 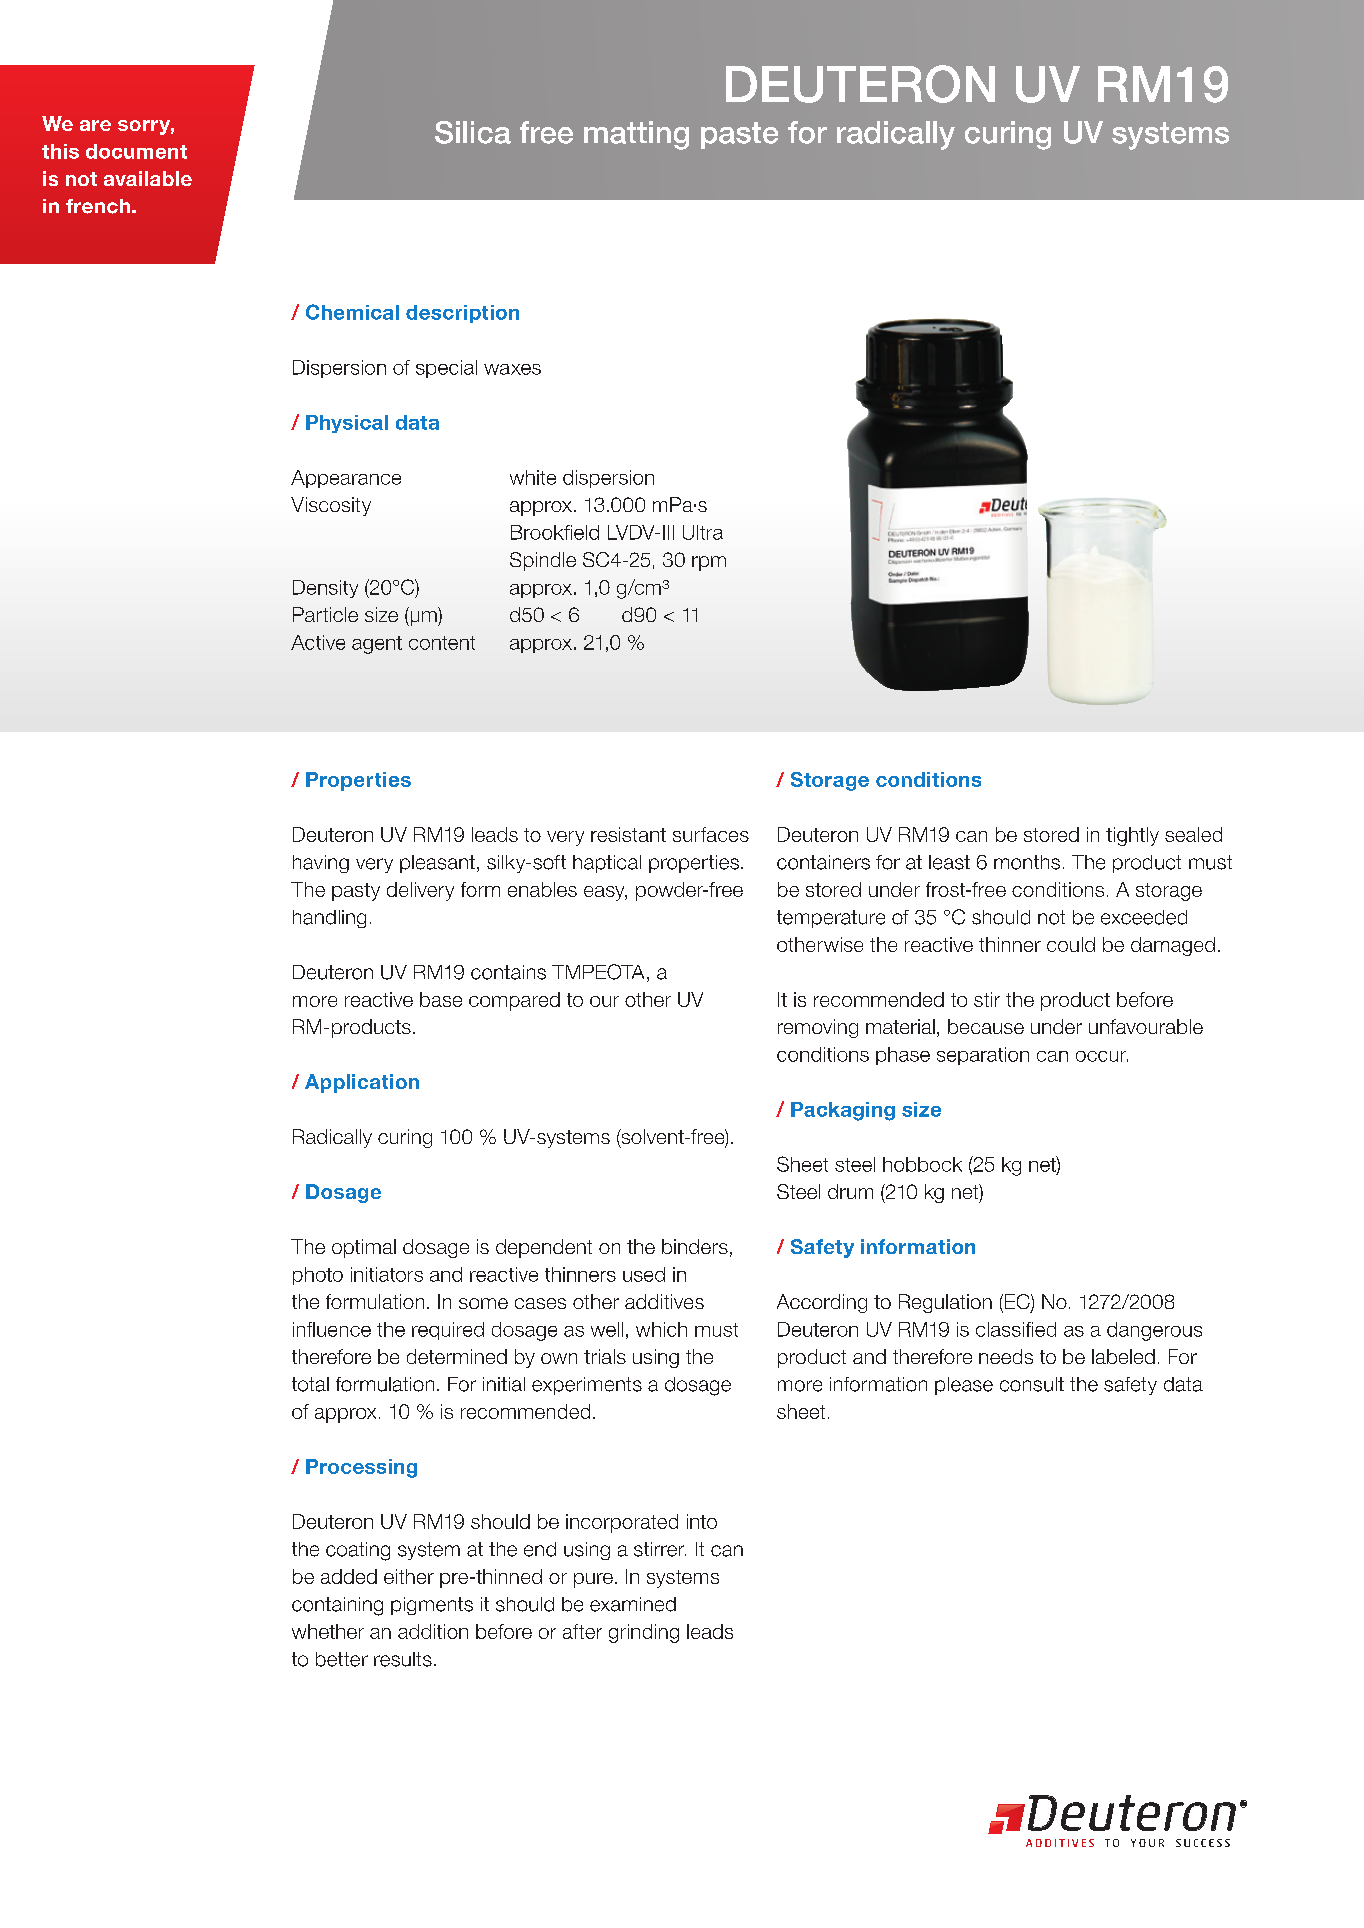 I want to click on matting, so click(x=636, y=135).
